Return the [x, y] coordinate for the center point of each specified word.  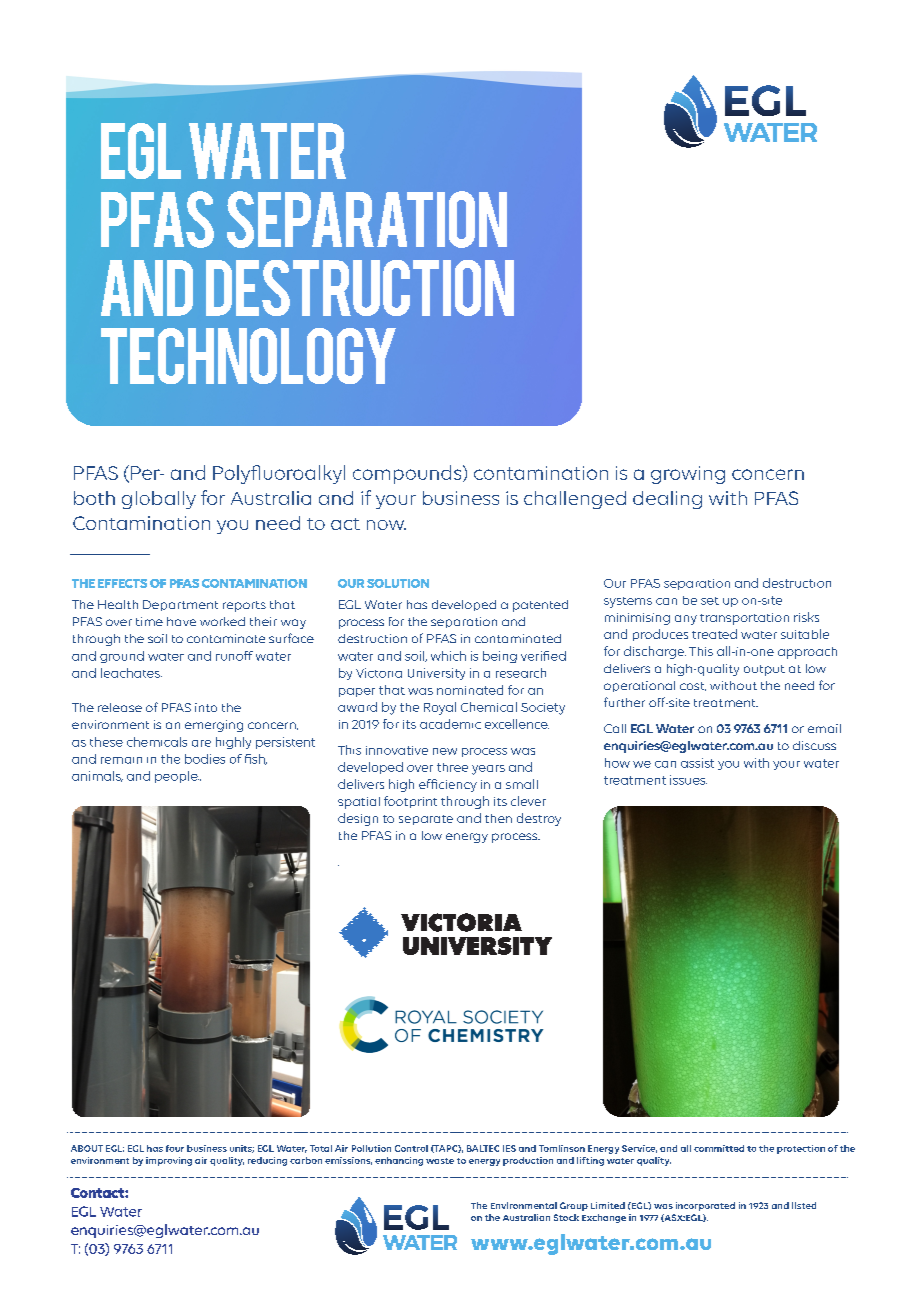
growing [688, 475]
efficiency [448, 785]
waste [440, 1161]
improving [169, 1161]
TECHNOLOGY [248, 356]
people [177, 777]
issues [688, 780]
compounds [408, 474]
